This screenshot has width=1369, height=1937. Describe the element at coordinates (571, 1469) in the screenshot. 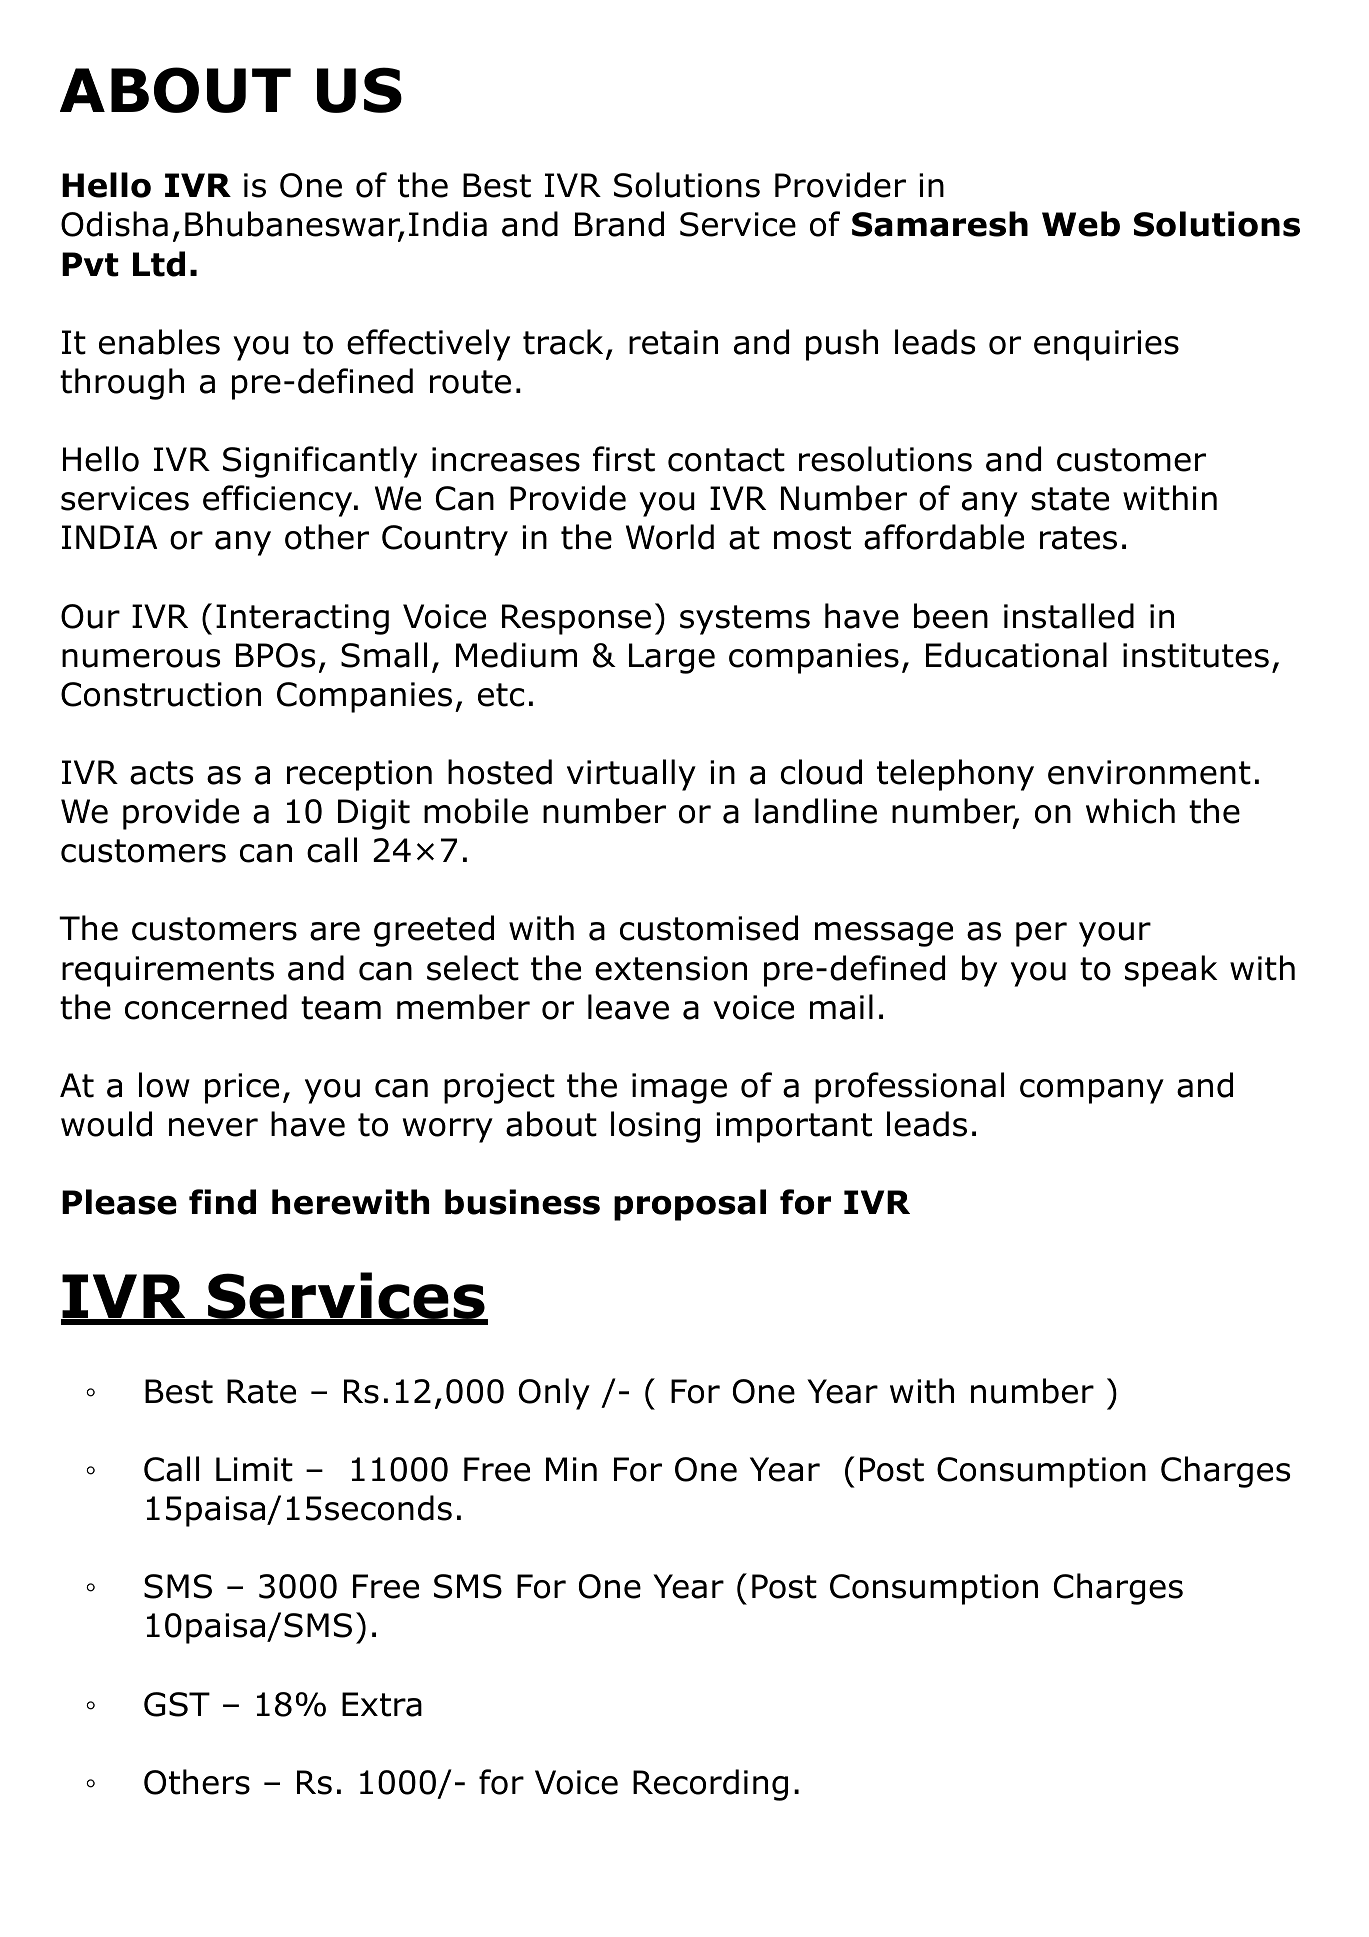

I see `Min` at that location.
